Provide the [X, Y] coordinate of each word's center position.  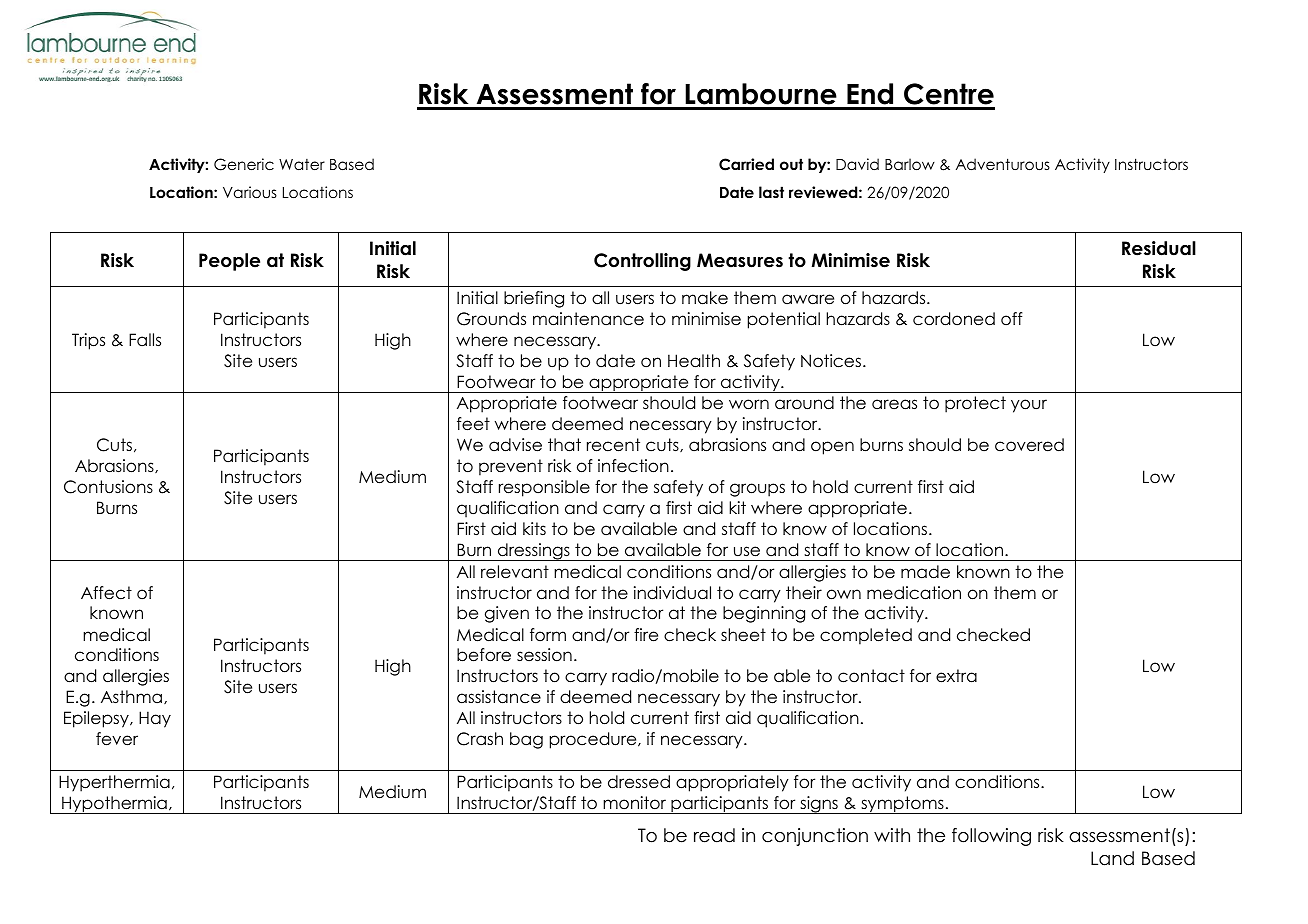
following [991, 837]
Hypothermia [114, 805]
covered [1029, 445]
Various [250, 192]
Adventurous [1003, 164]
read [714, 835]
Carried [746, 164]
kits [534, 528]
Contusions [108, 487]
